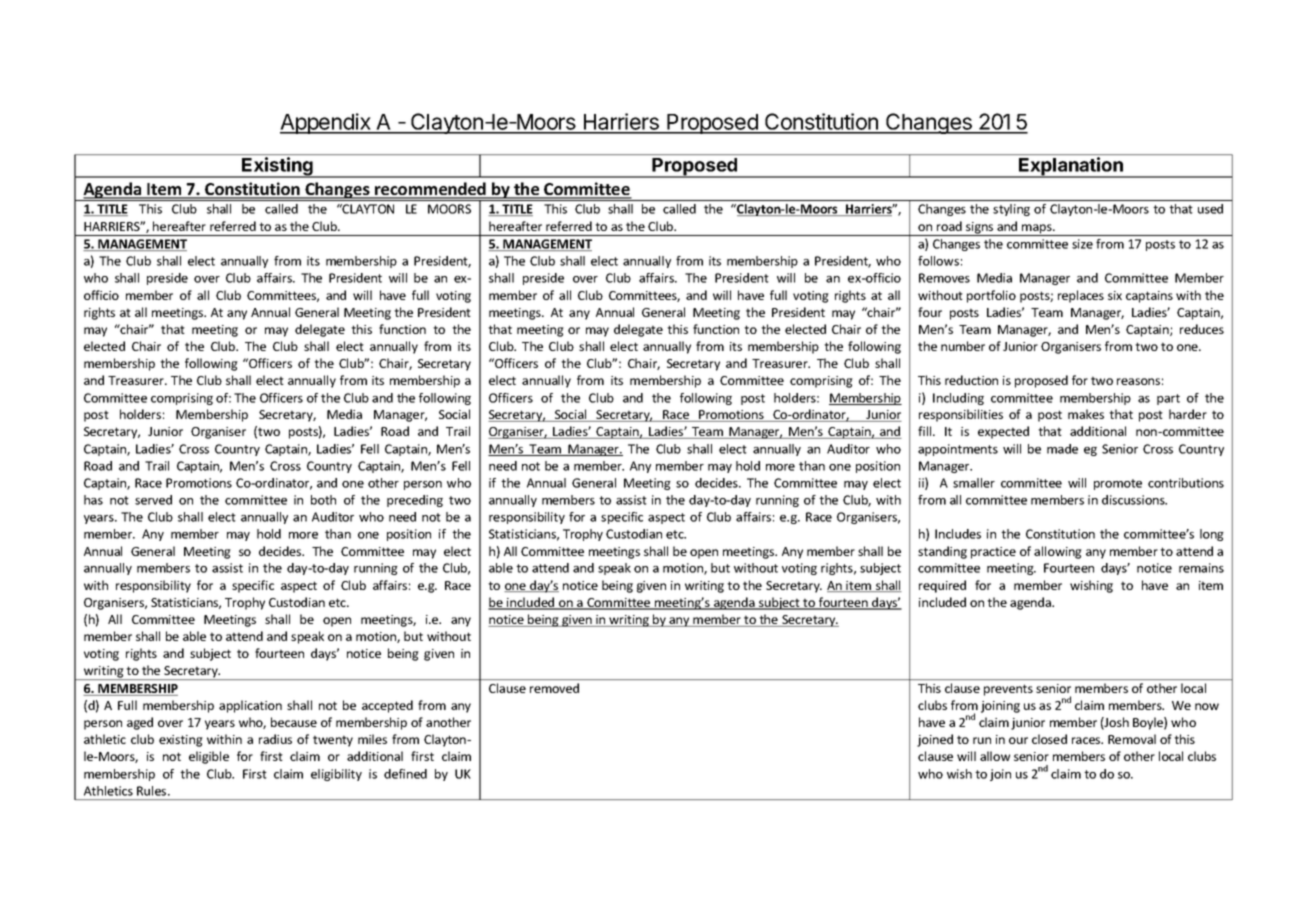 The image size is (1308, 924). Describe the element at coordinates (1071, 167) in the image. I see `Explanation` at that location.
